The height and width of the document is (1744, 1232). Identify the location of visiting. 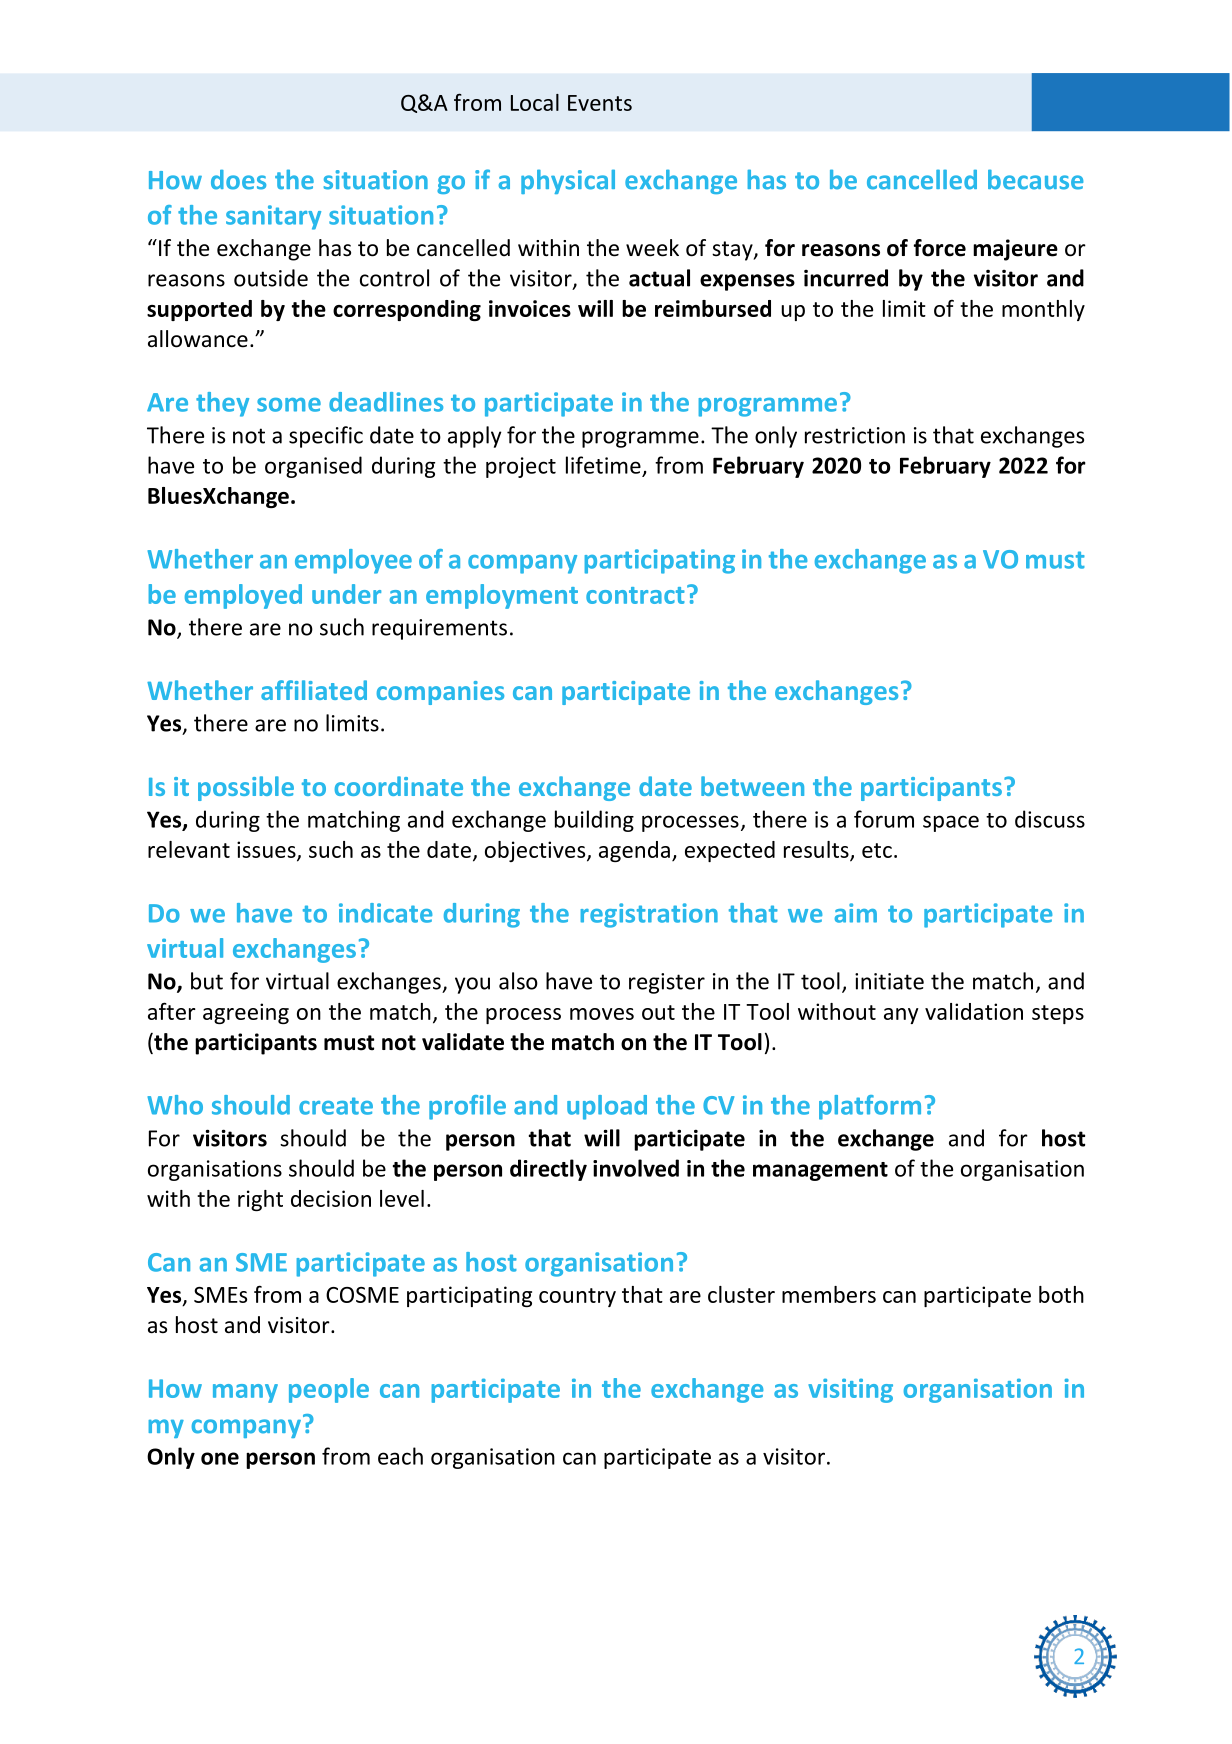
(850, 1390).
